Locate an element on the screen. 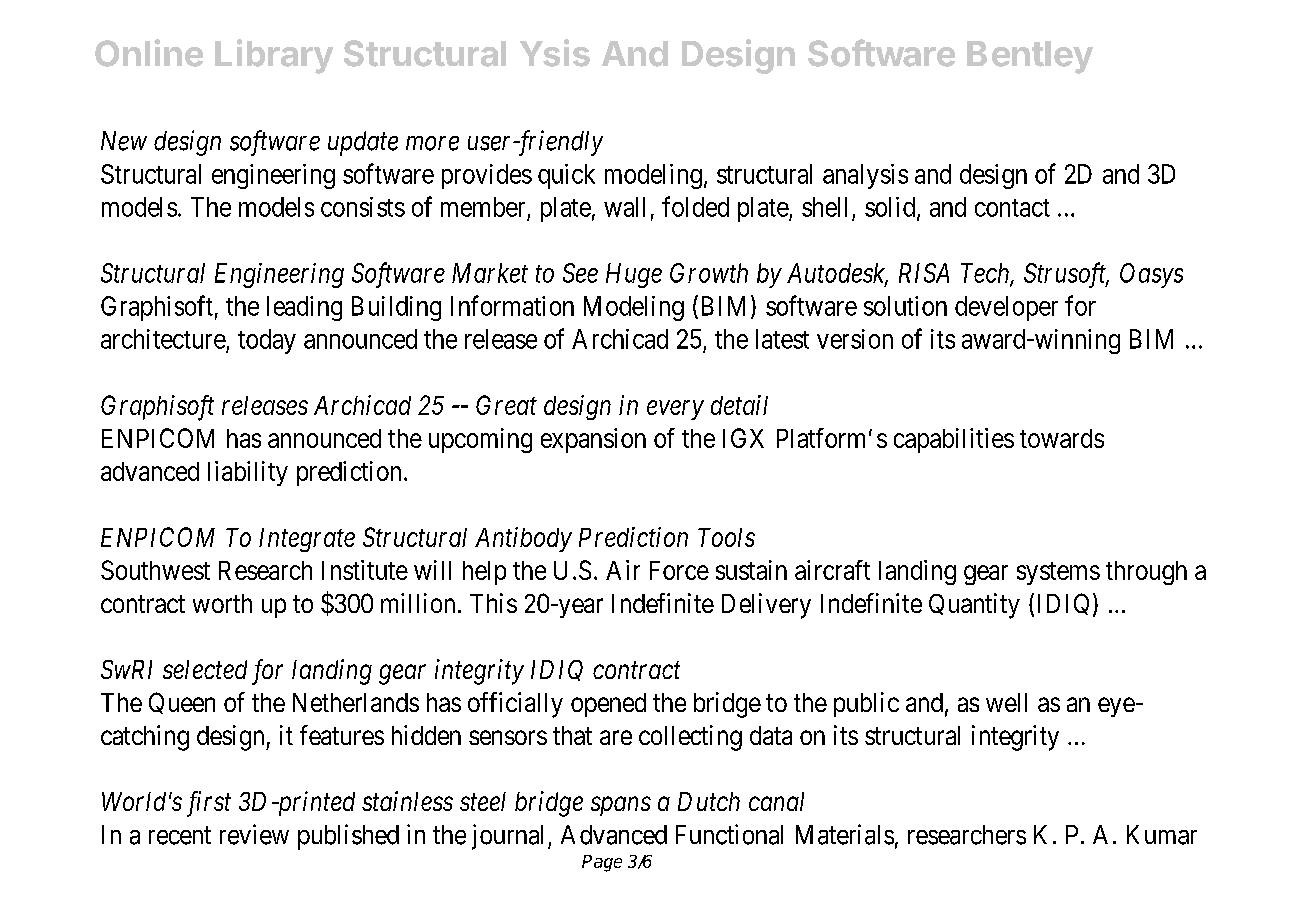 The height and width of the screenshot is (924, 1311). Bentley is located at coordinates (1030, 57).
